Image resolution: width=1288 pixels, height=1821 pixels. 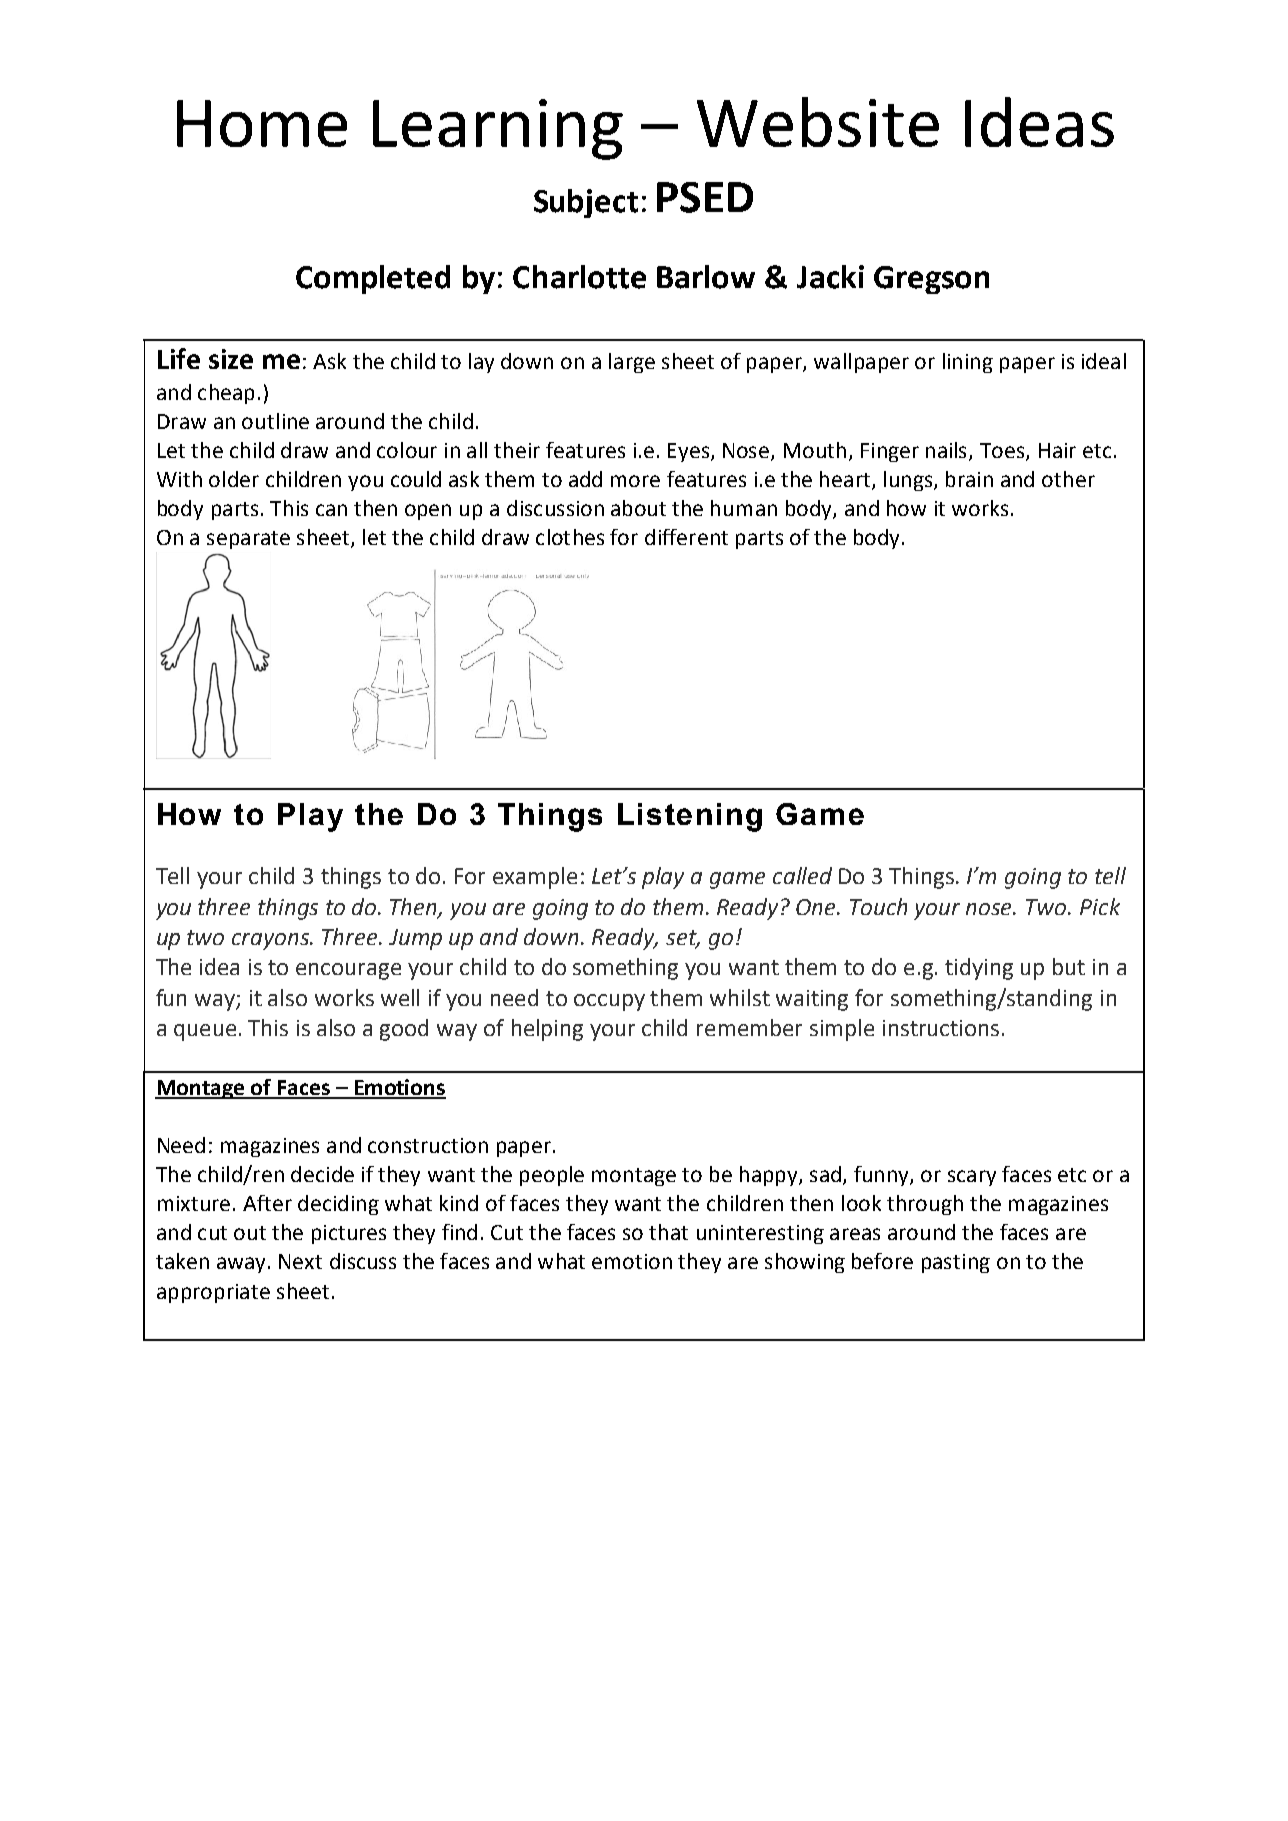 What do you see at coordinates (802, 875) in the screenshot?
I see `called` at bounding box center [802, 875].
